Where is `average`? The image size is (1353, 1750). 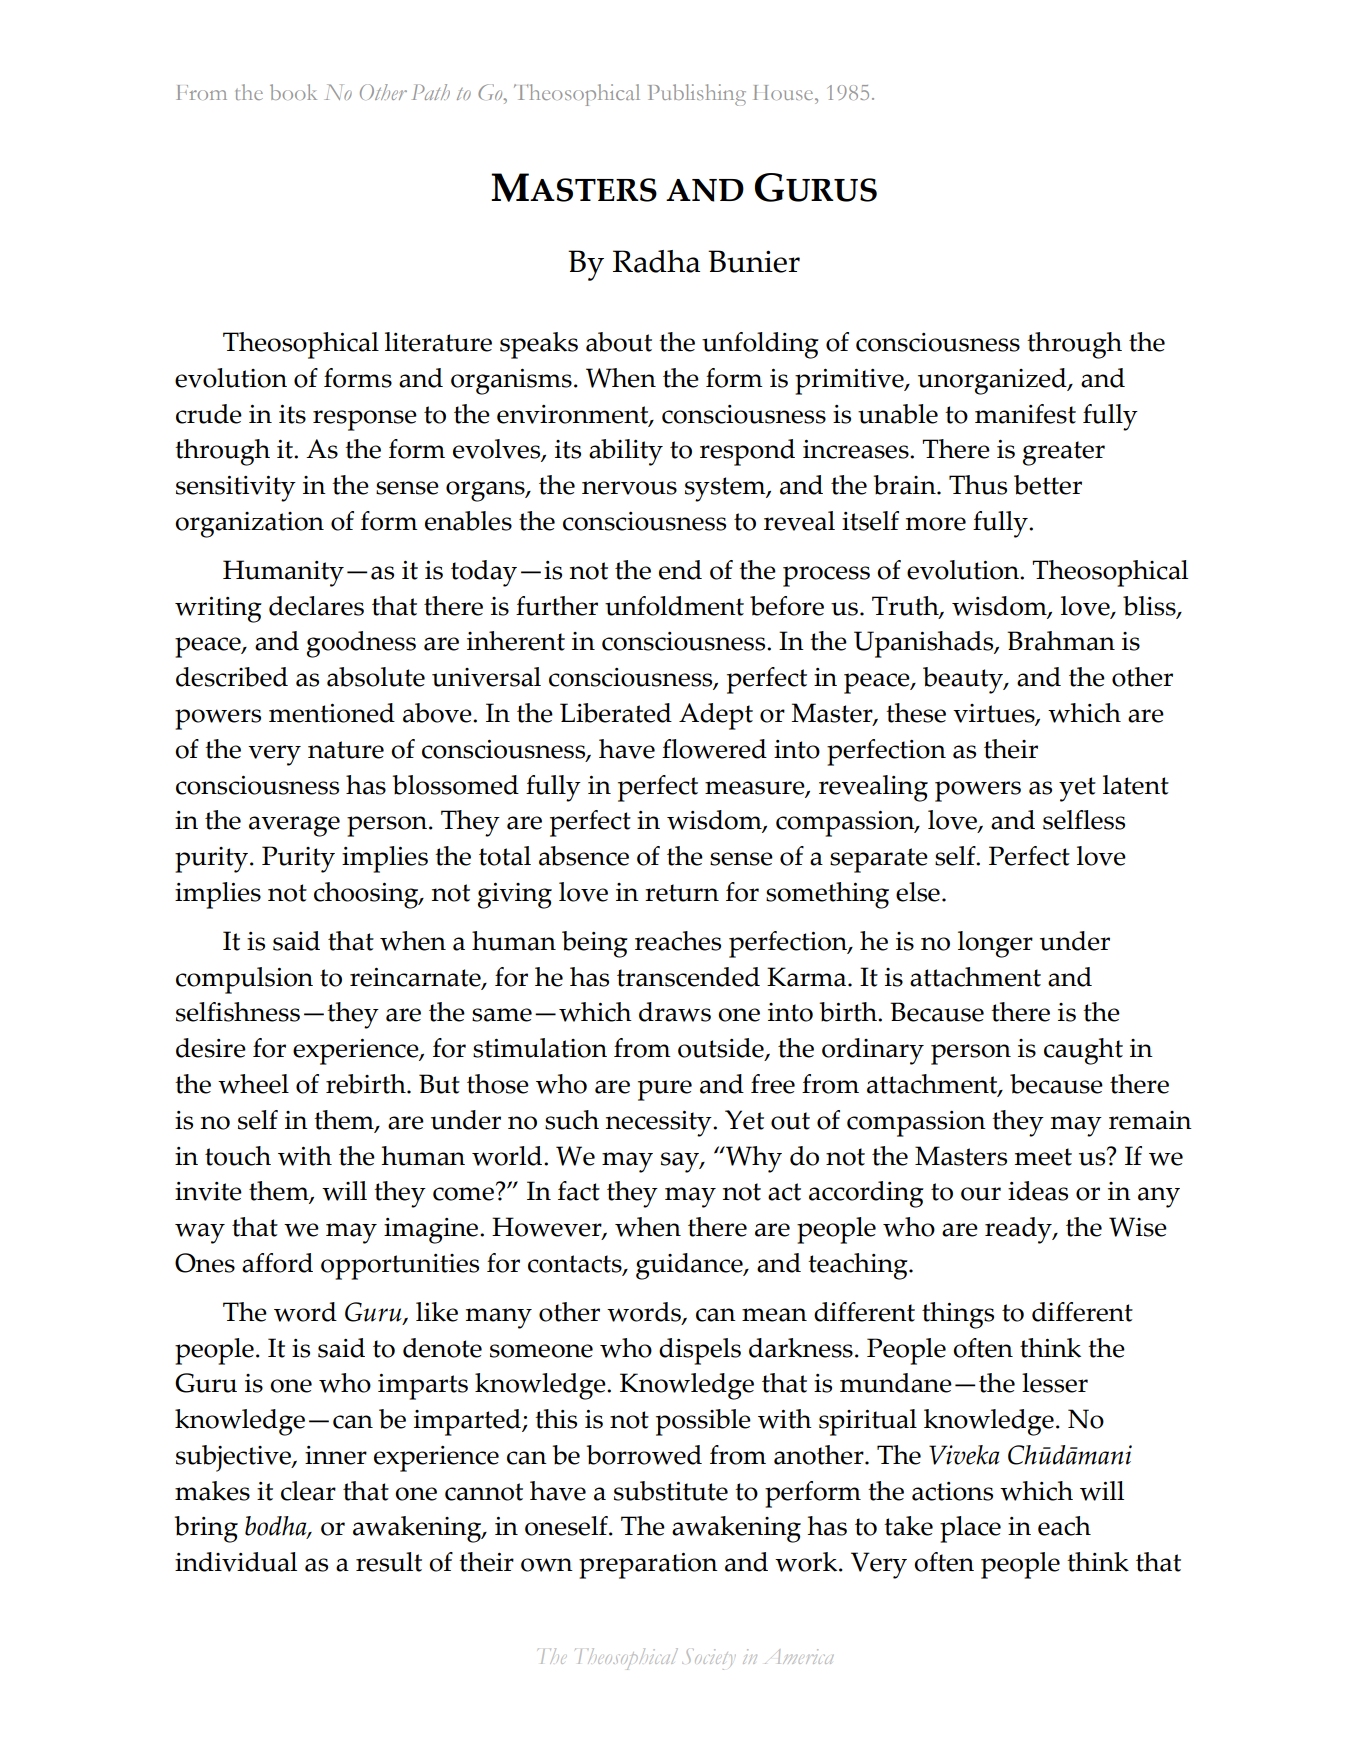
average is located at coordinates (294, 826).
